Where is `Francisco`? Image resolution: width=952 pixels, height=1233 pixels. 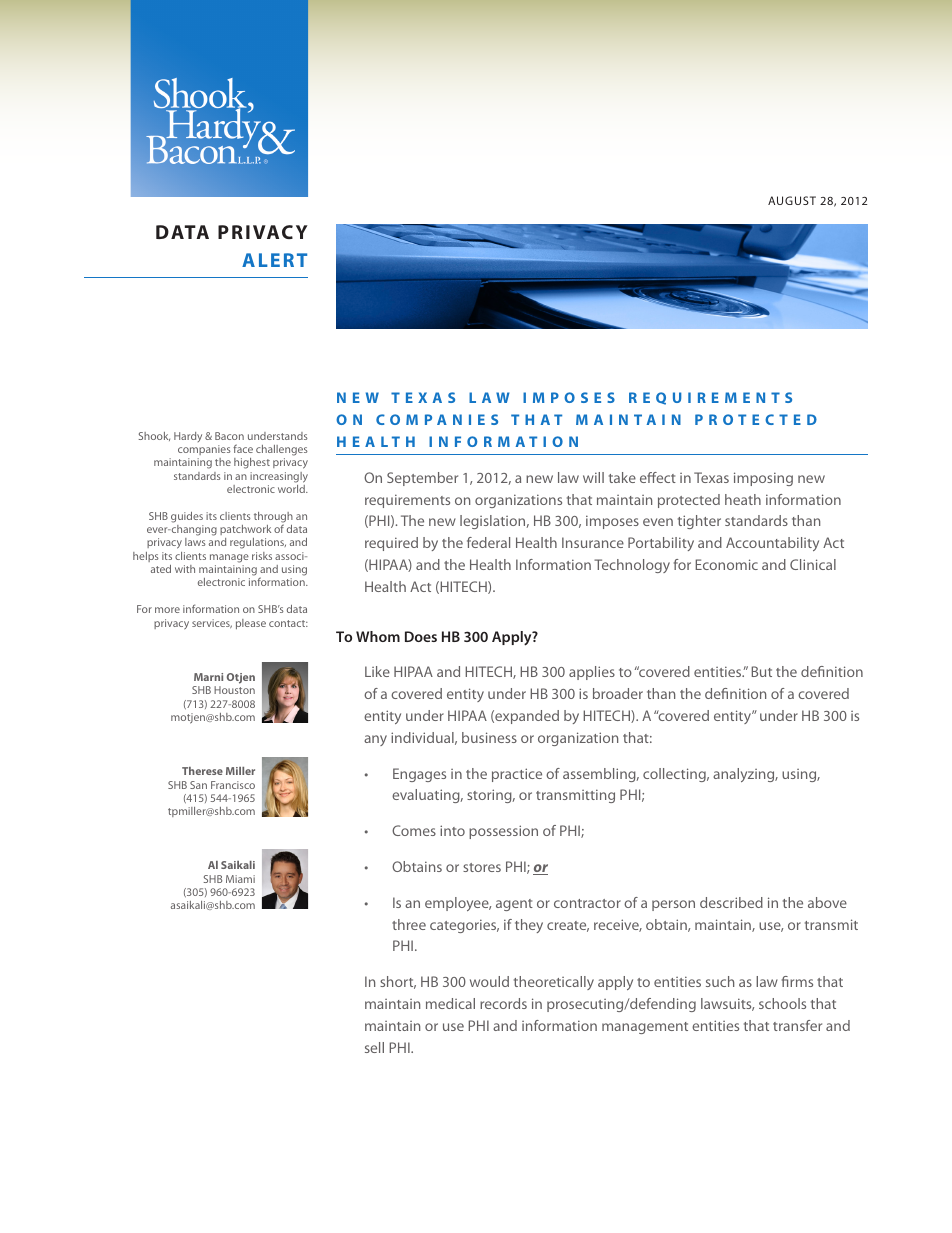 Francisco is located at coordinates (233, 785).
